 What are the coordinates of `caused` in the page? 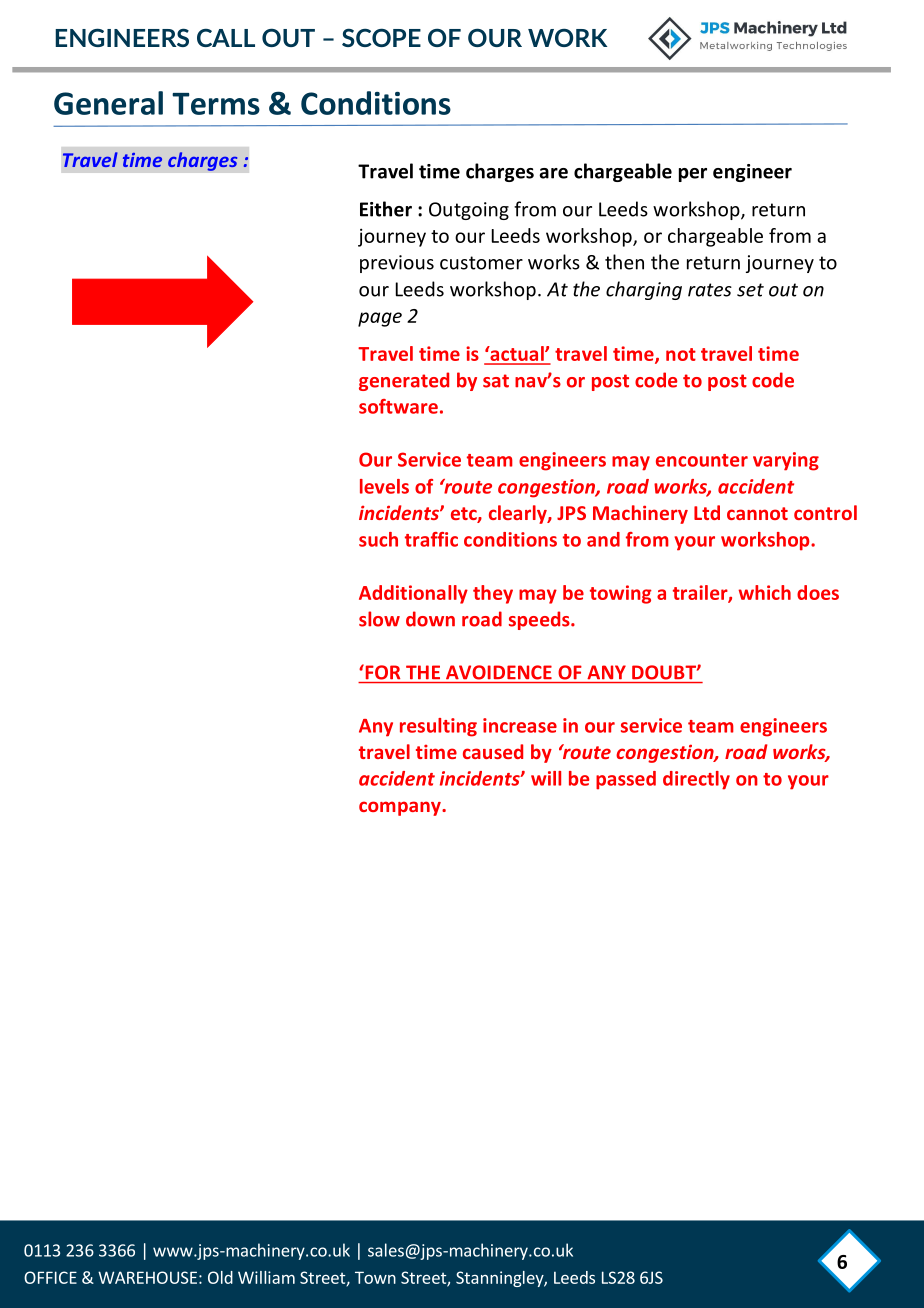 It's located at (493, 751).
